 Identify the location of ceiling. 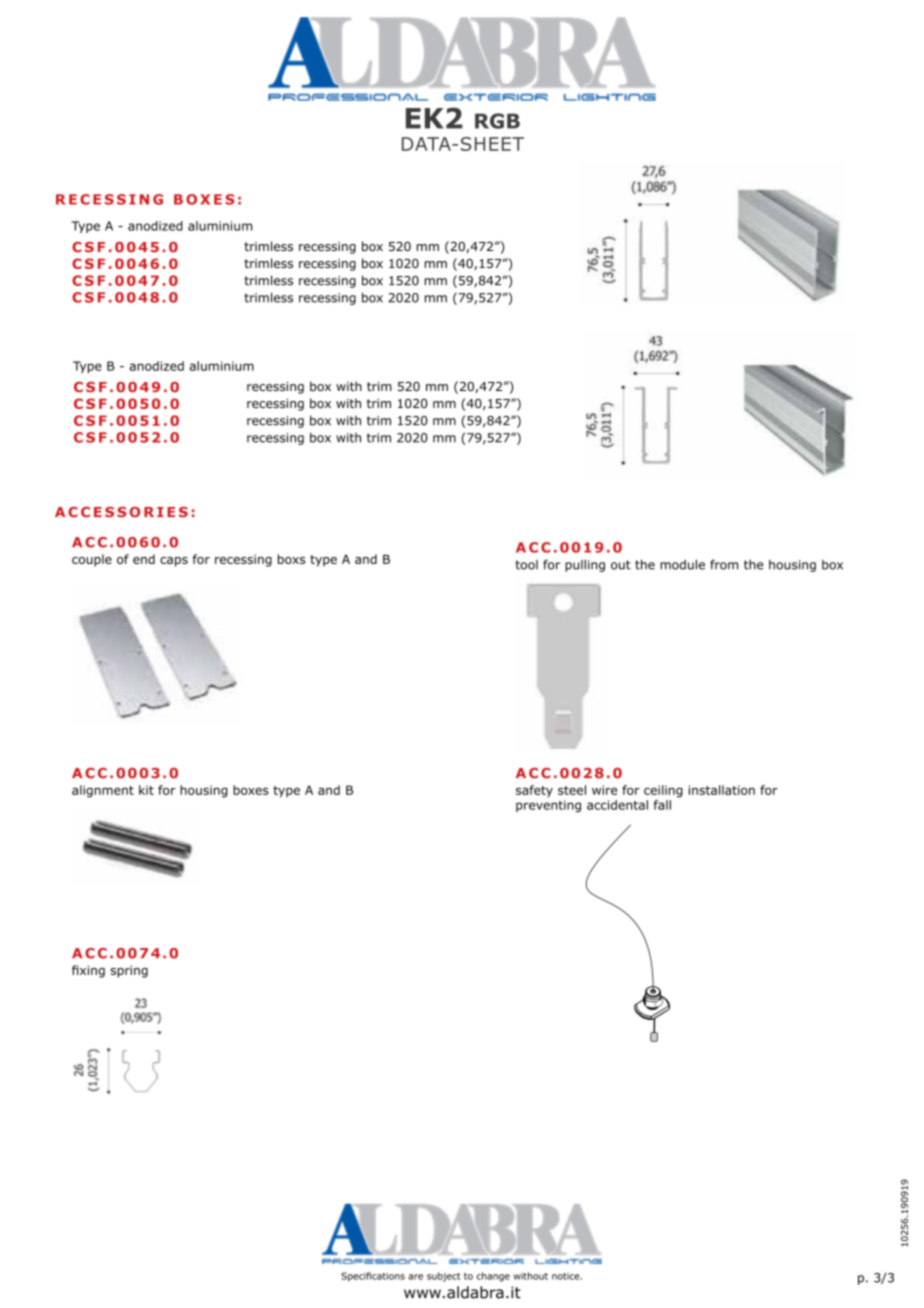
(663, 791).
